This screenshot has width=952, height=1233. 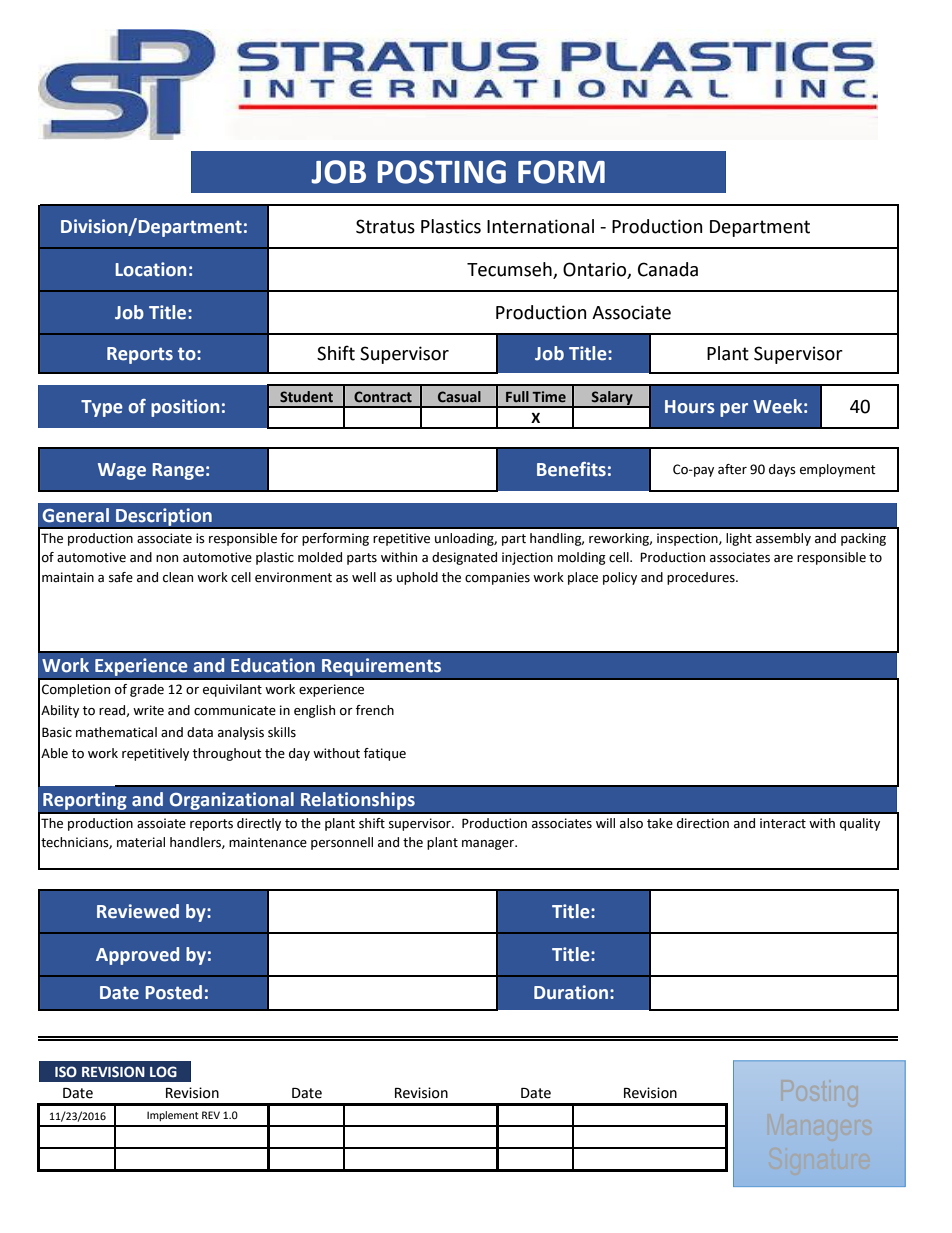 What do you see at coordinates (150, 269) in the screenshot?
I see `Location` at bounding box center [150, 269].
